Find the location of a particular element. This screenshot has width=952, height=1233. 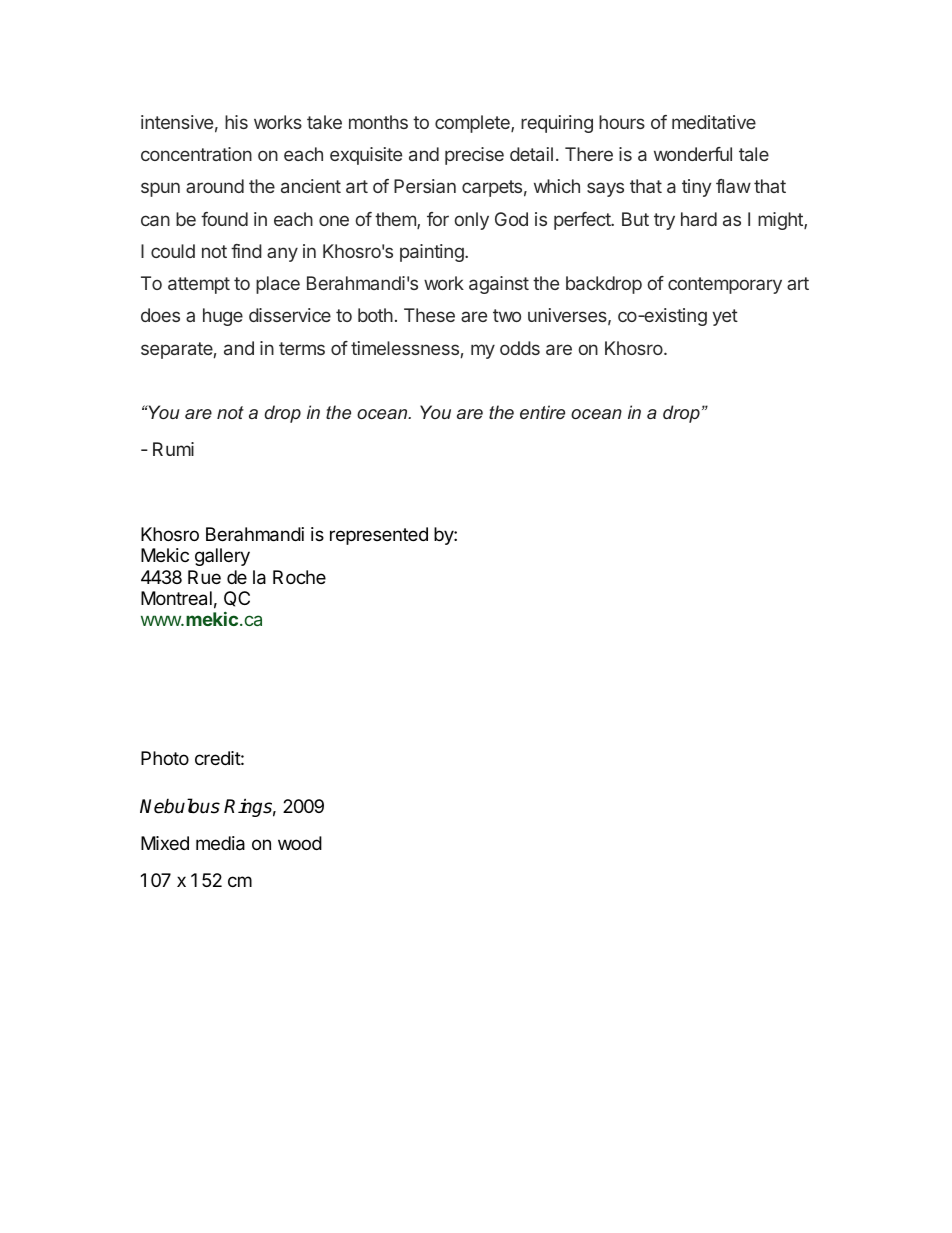

represented is located at coordinates (379, 536).
